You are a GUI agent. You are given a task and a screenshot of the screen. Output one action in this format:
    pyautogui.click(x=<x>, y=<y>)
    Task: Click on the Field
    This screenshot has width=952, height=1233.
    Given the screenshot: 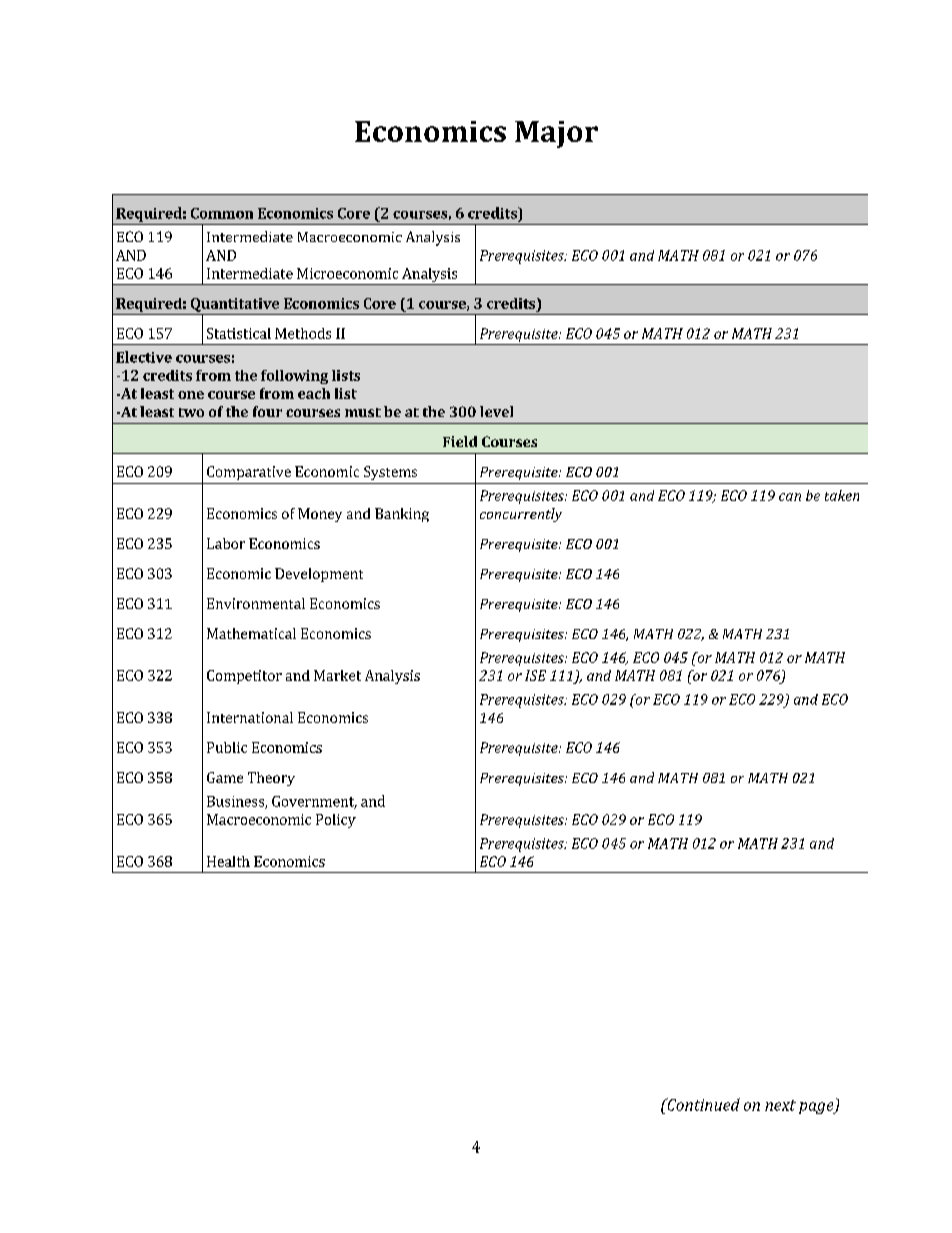 What is the action you would take?
    pyautogui.click(x=460, y=441)
